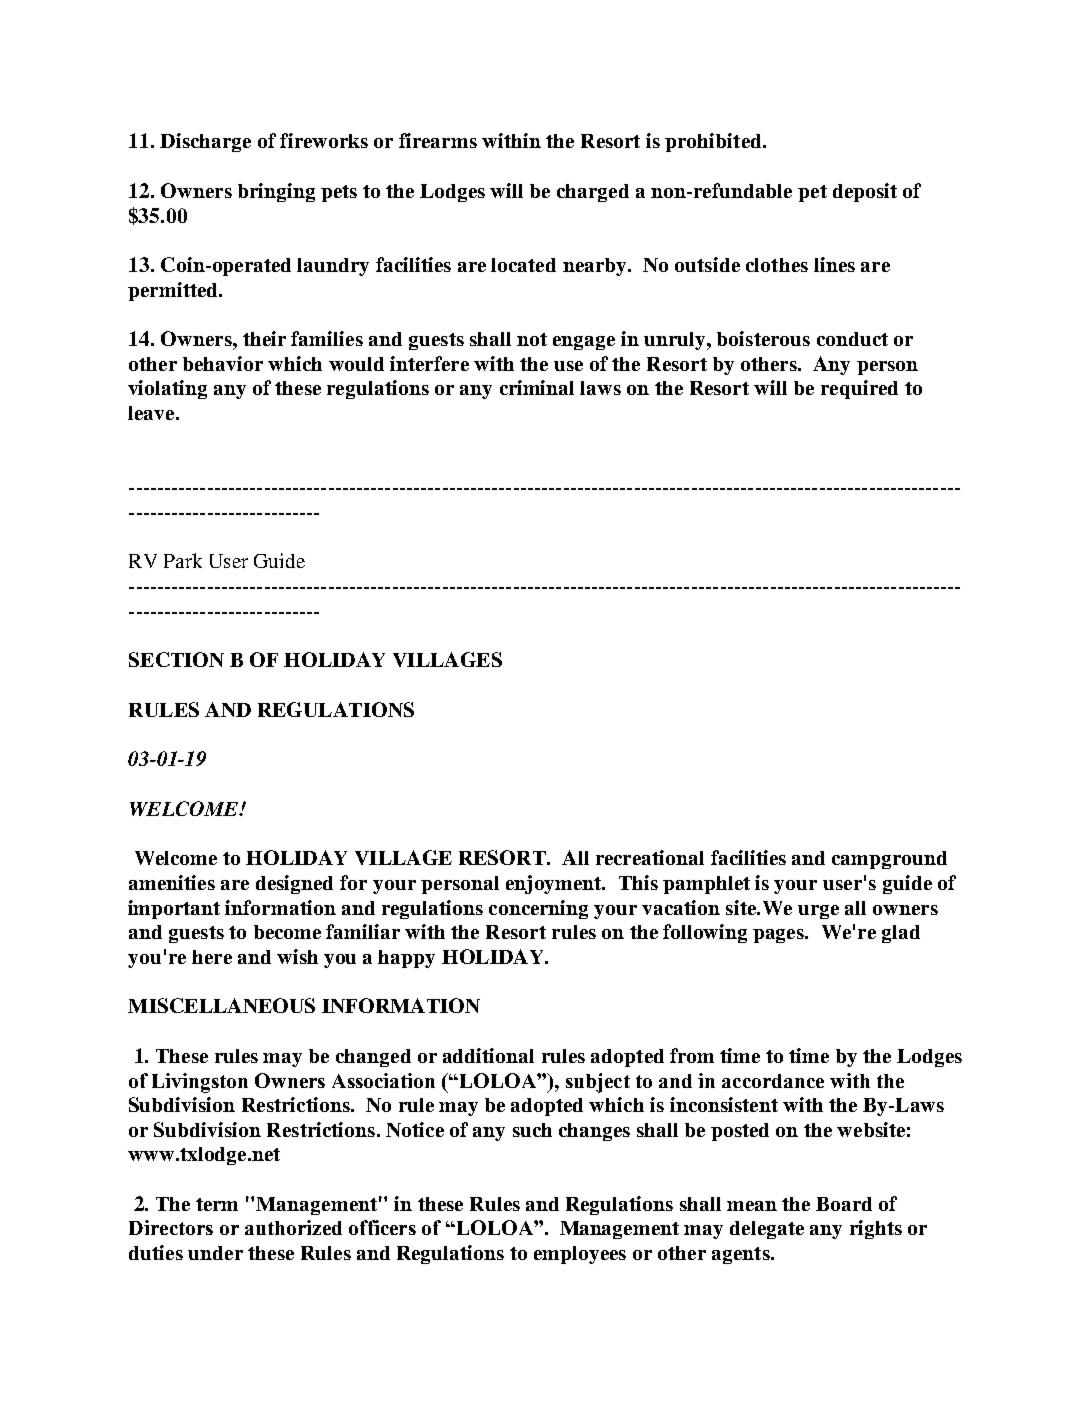  Describe the element at coordinates (593, 193) in the page. I see `charged` at that location.
